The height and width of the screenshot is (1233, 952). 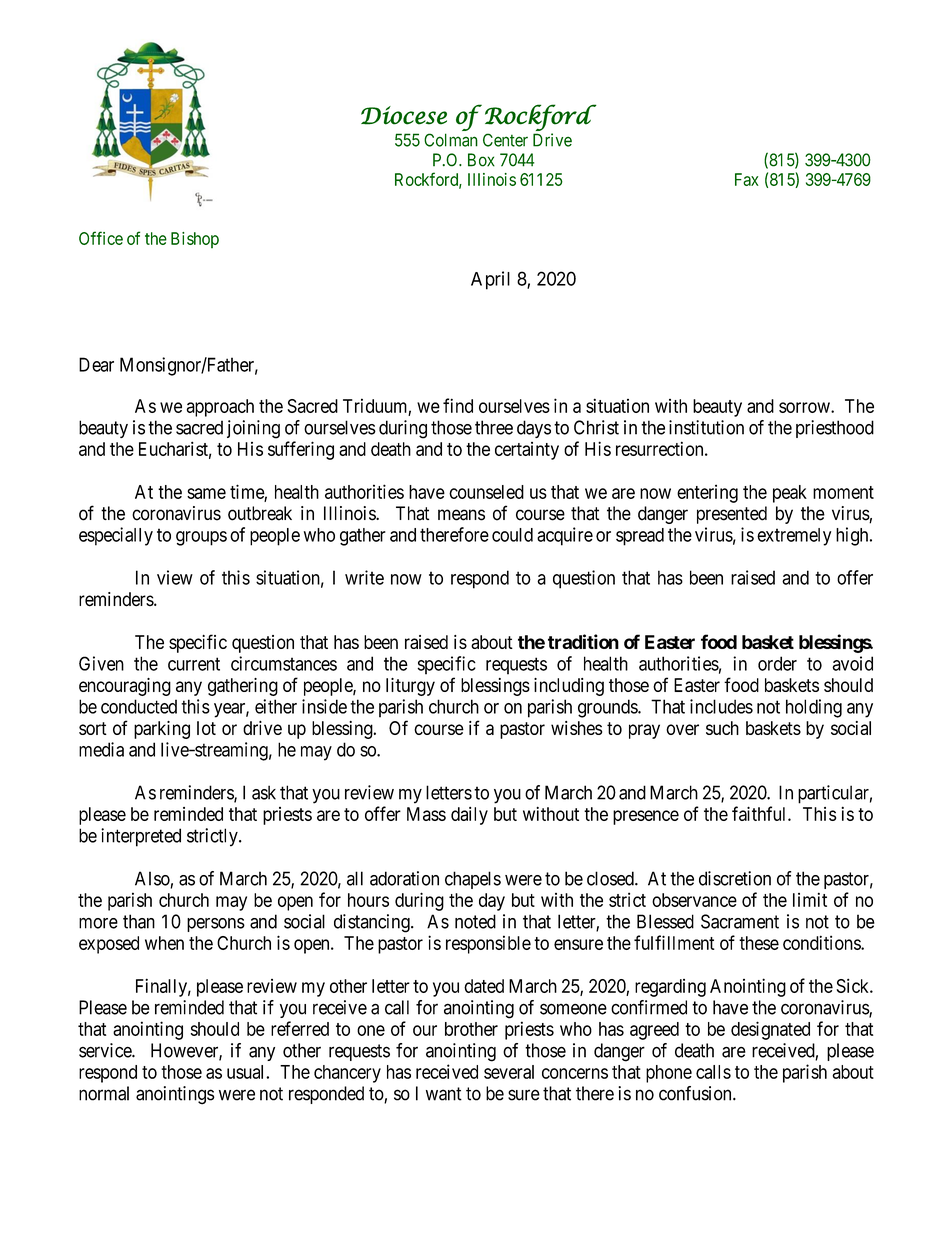 I want to click on Fax, so click(x=747, y=179).
